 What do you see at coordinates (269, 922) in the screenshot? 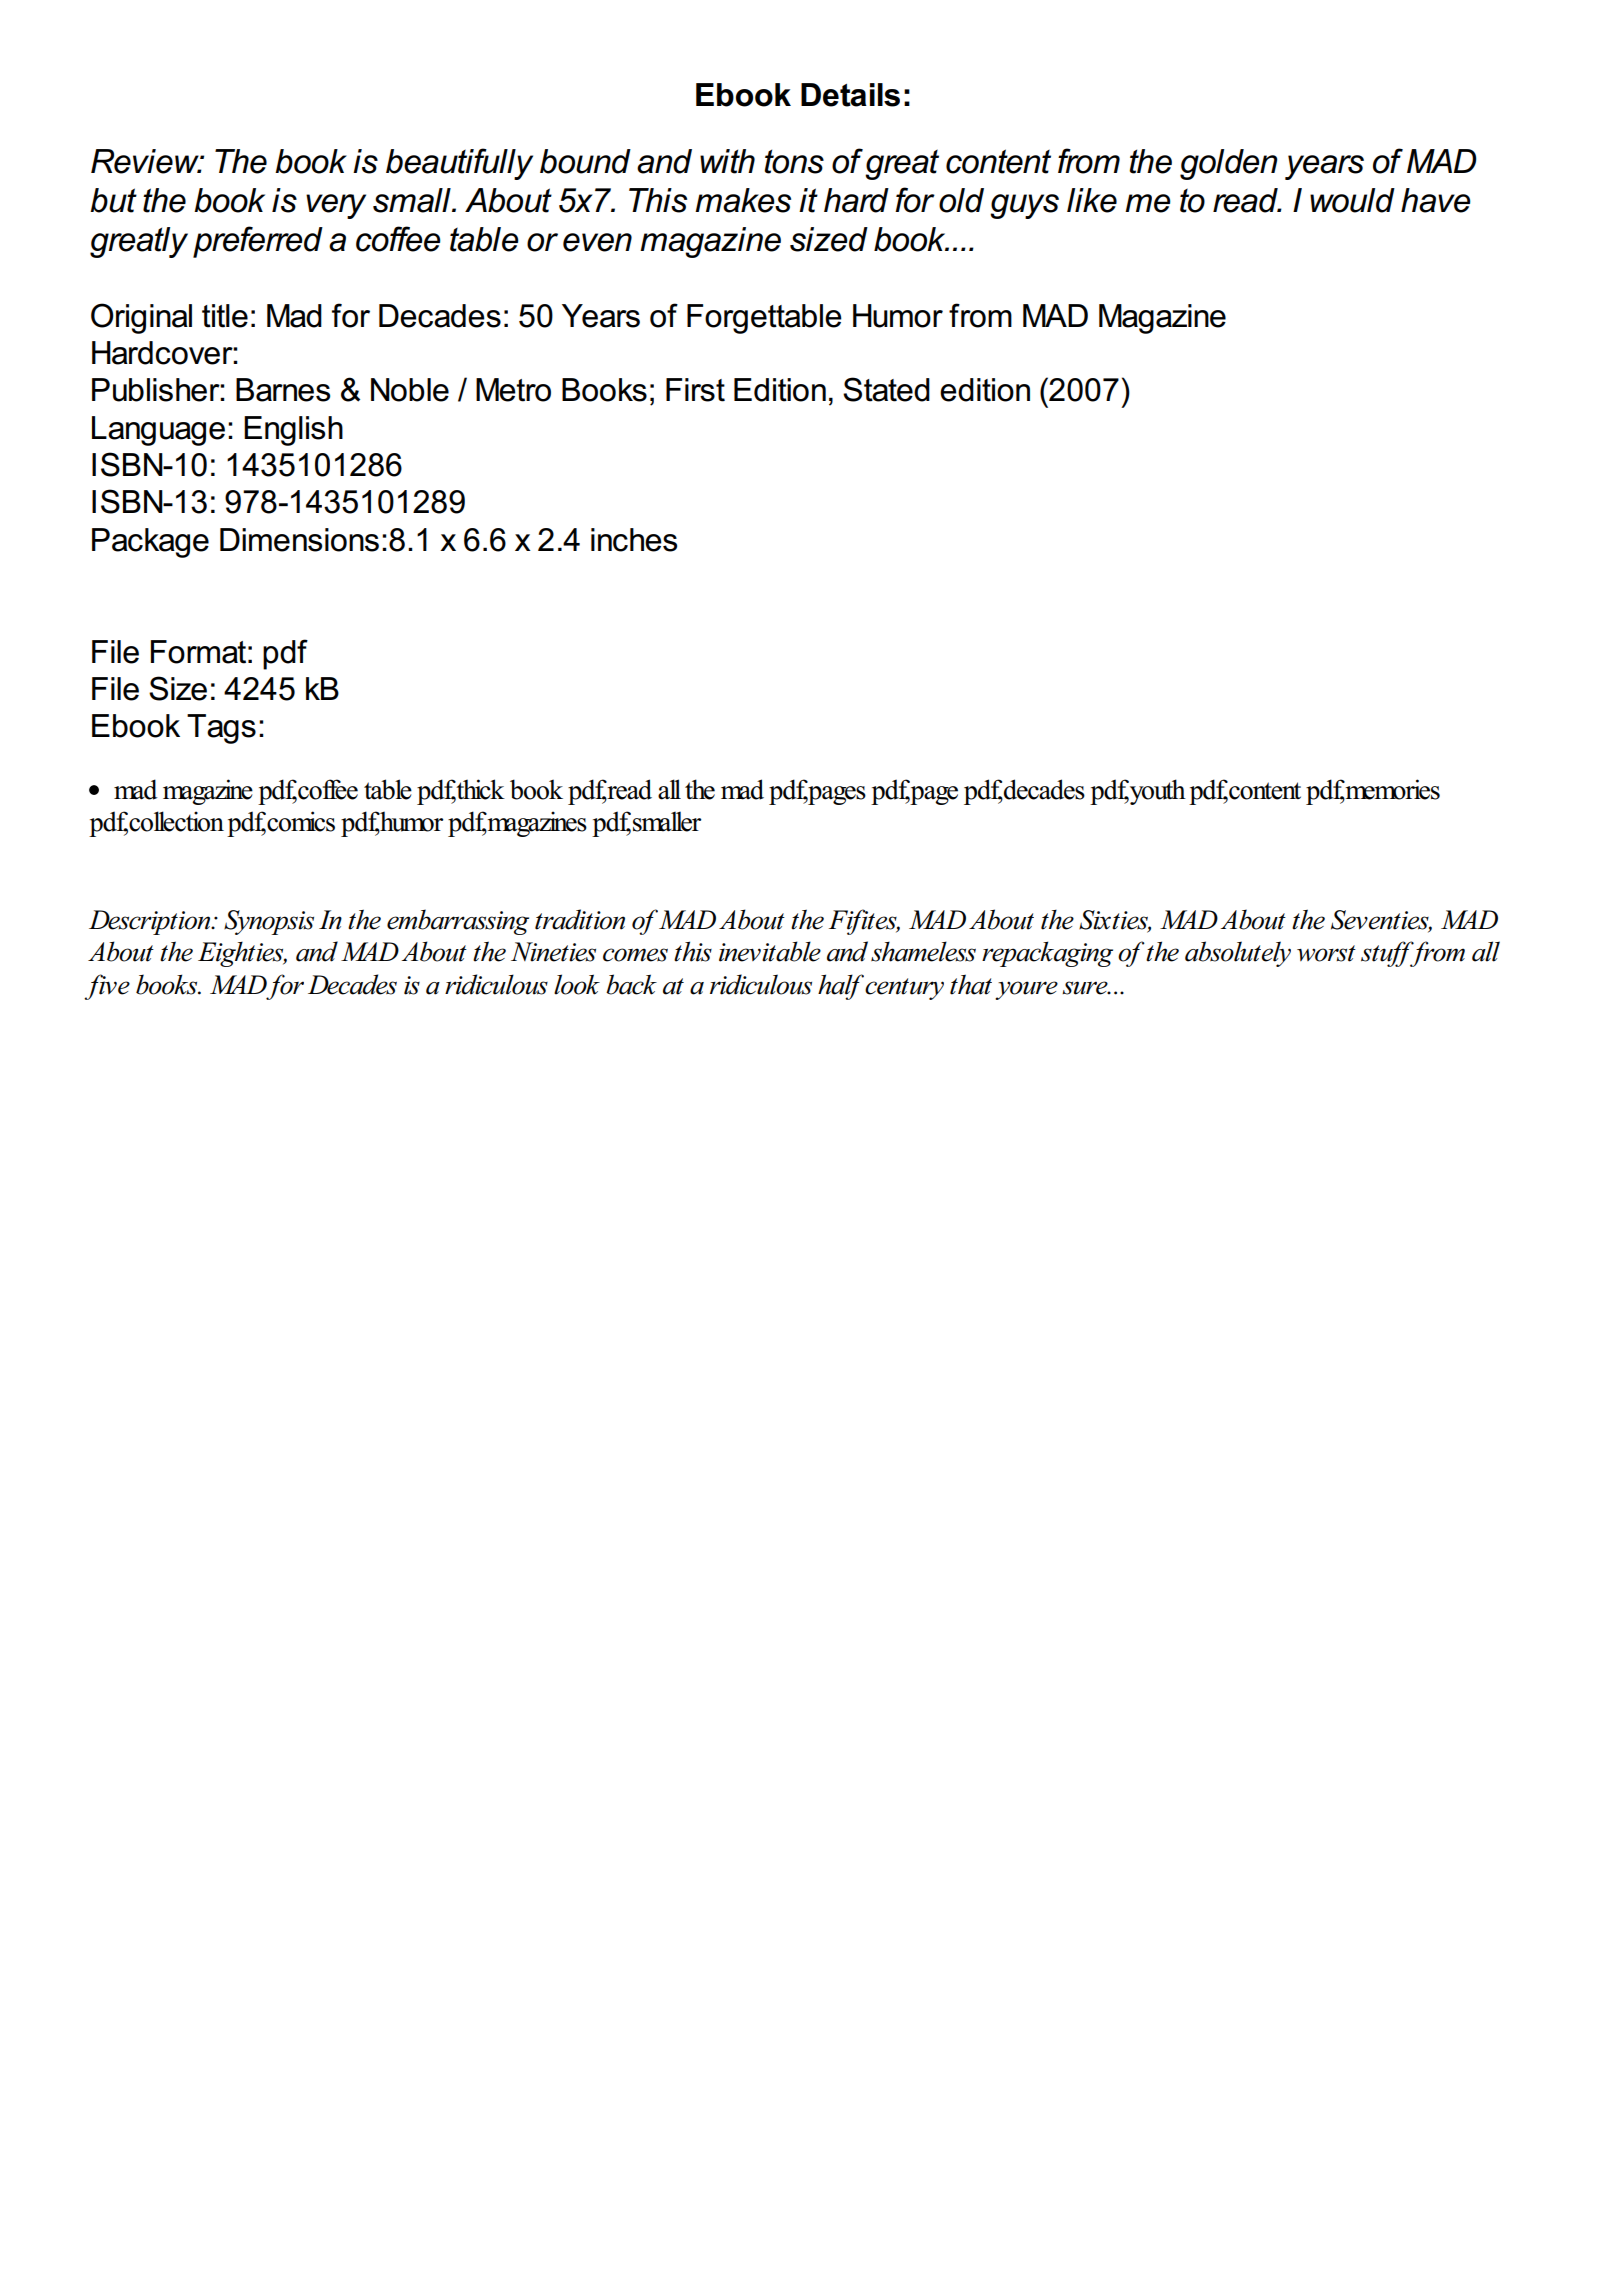
I see `Synopsis` at bounding box center [269, 922].
